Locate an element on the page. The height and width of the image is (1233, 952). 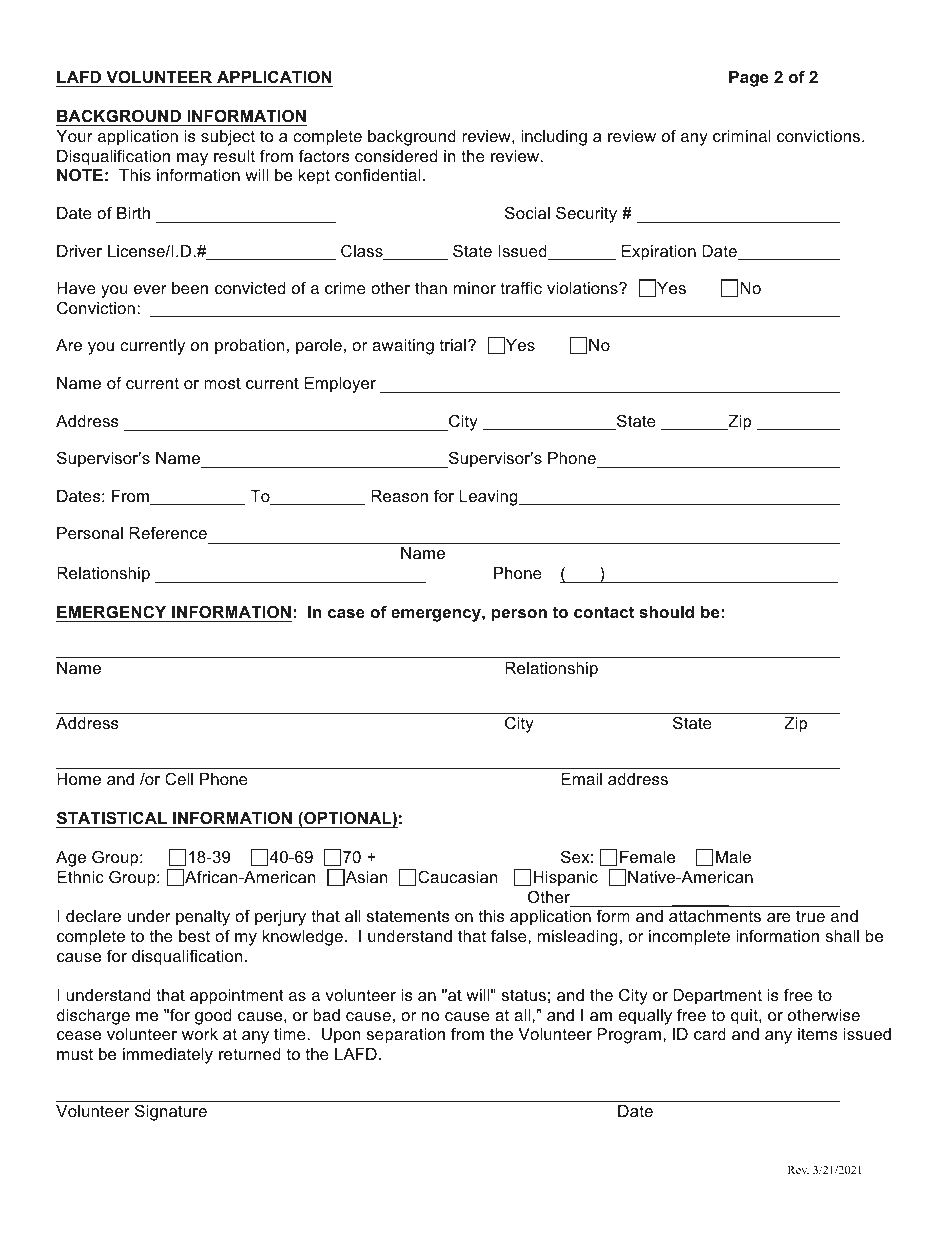
criminal is located at coordinates (742, 136).
